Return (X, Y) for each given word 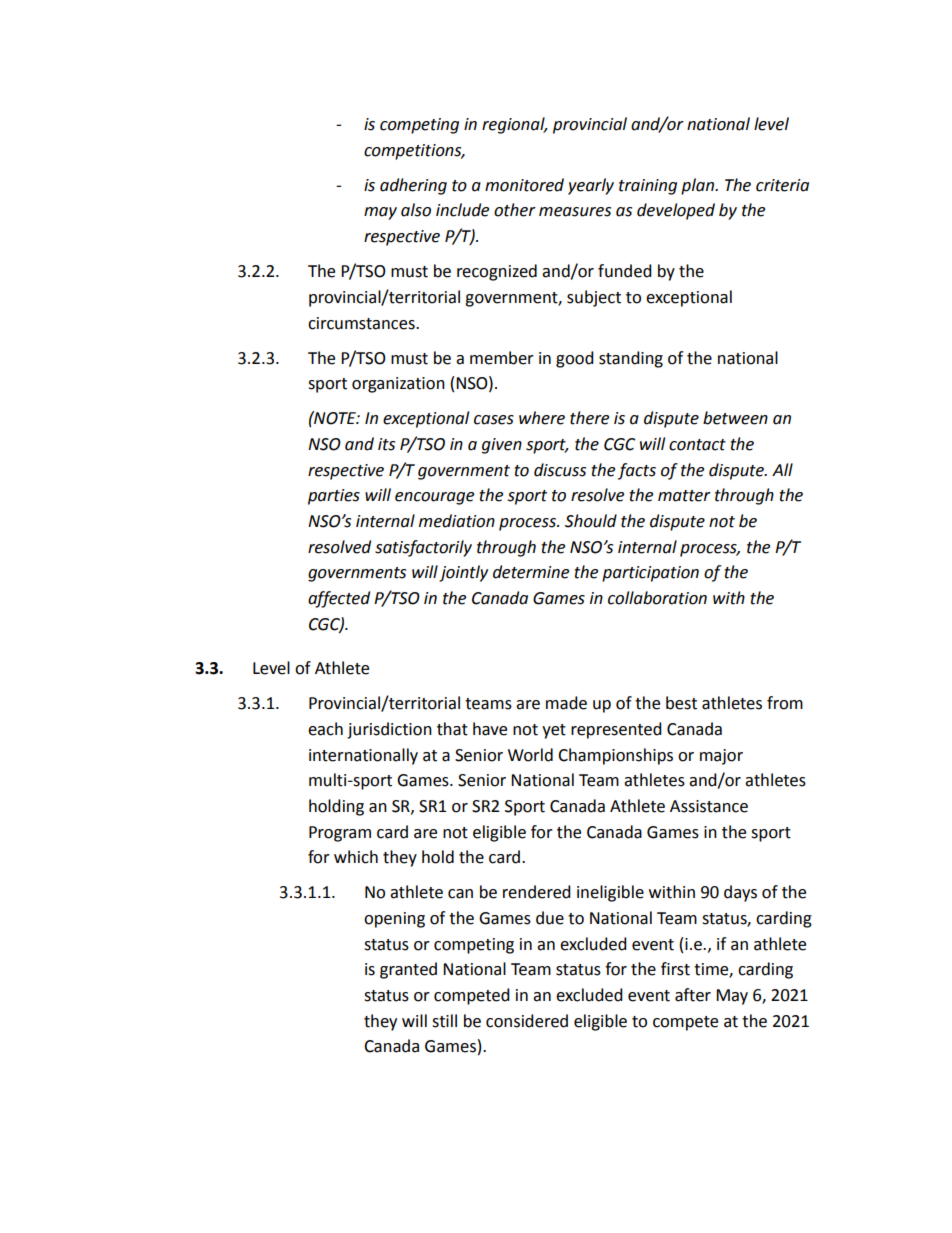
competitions (414, 152)
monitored (524, 185)
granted (408, 970)
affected (339, 599)
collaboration (657, 598)
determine (531, 572)
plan (699, 186)
